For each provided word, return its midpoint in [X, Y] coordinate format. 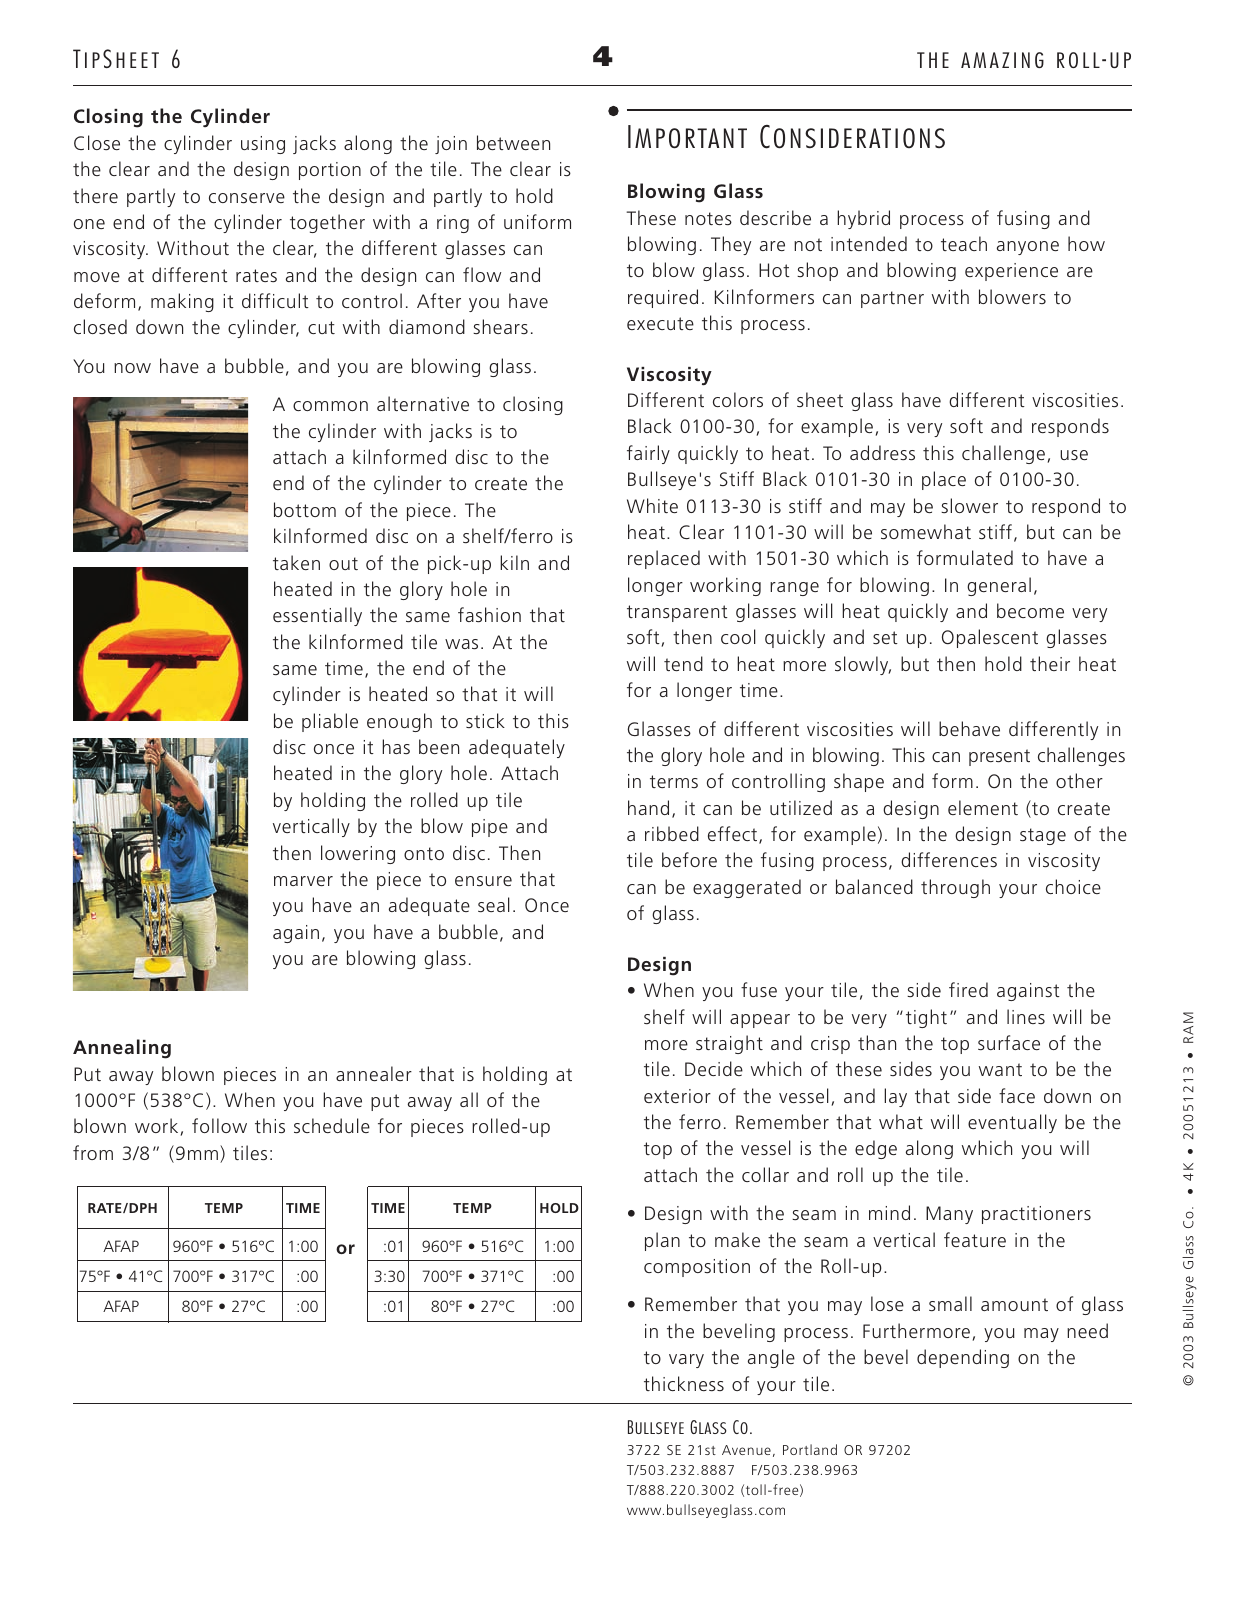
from [93, 1152]
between [513, 142]
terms [674, 781]
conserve [247, 198]
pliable [330, 722]
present [999, 757]
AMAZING [1002, 60]
